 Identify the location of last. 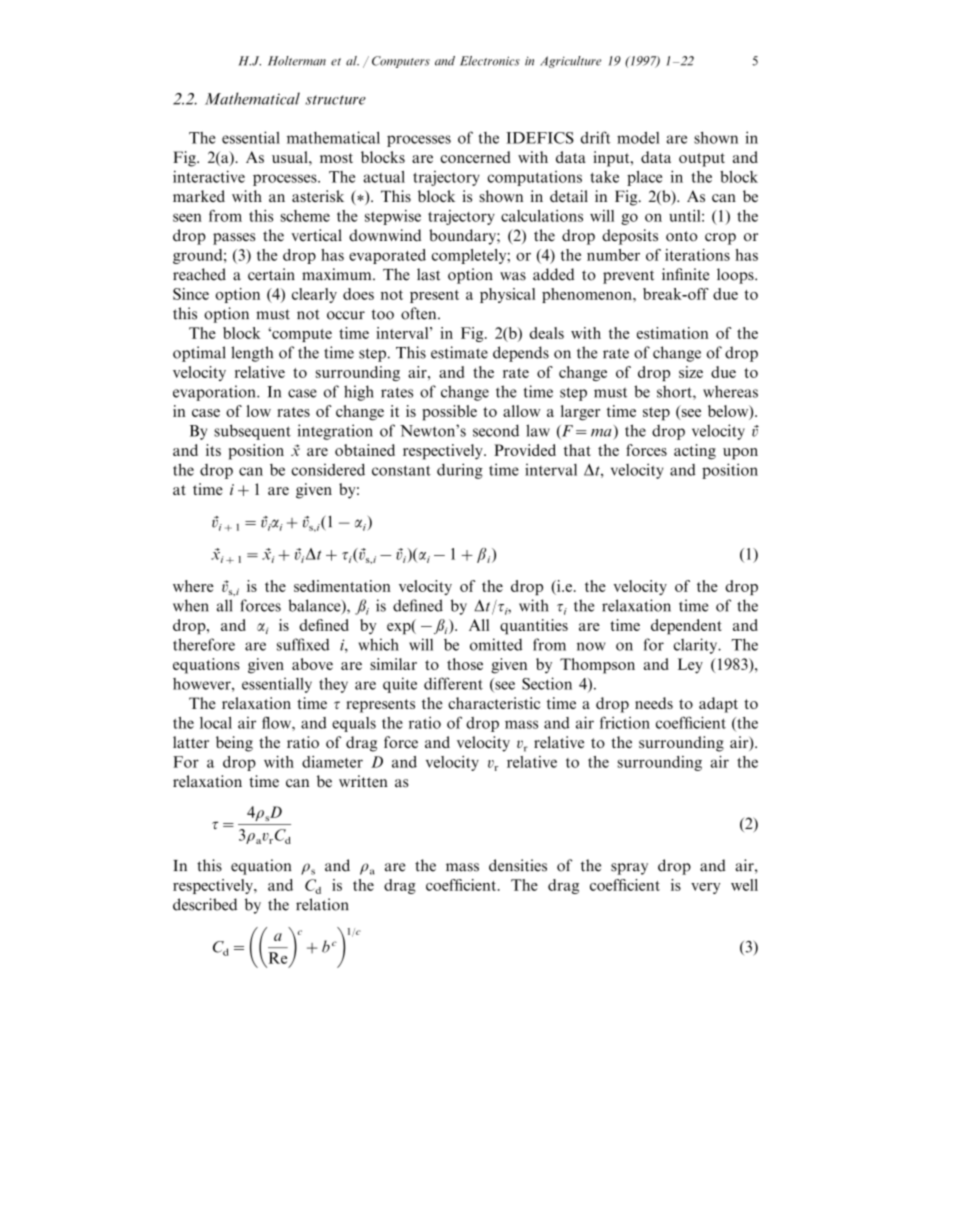
(428, 274).
